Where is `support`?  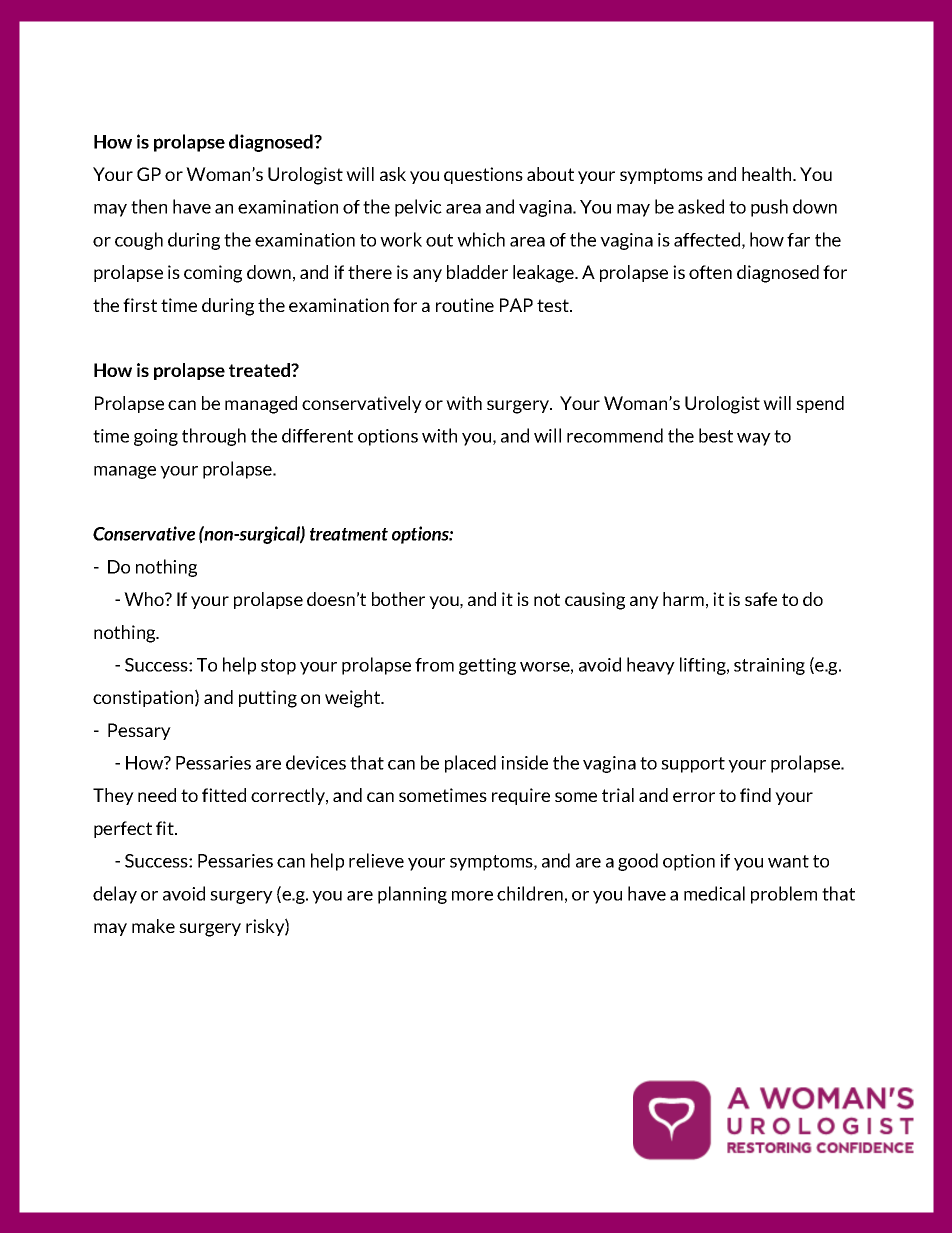 support is located at coordinates (693, 765).
